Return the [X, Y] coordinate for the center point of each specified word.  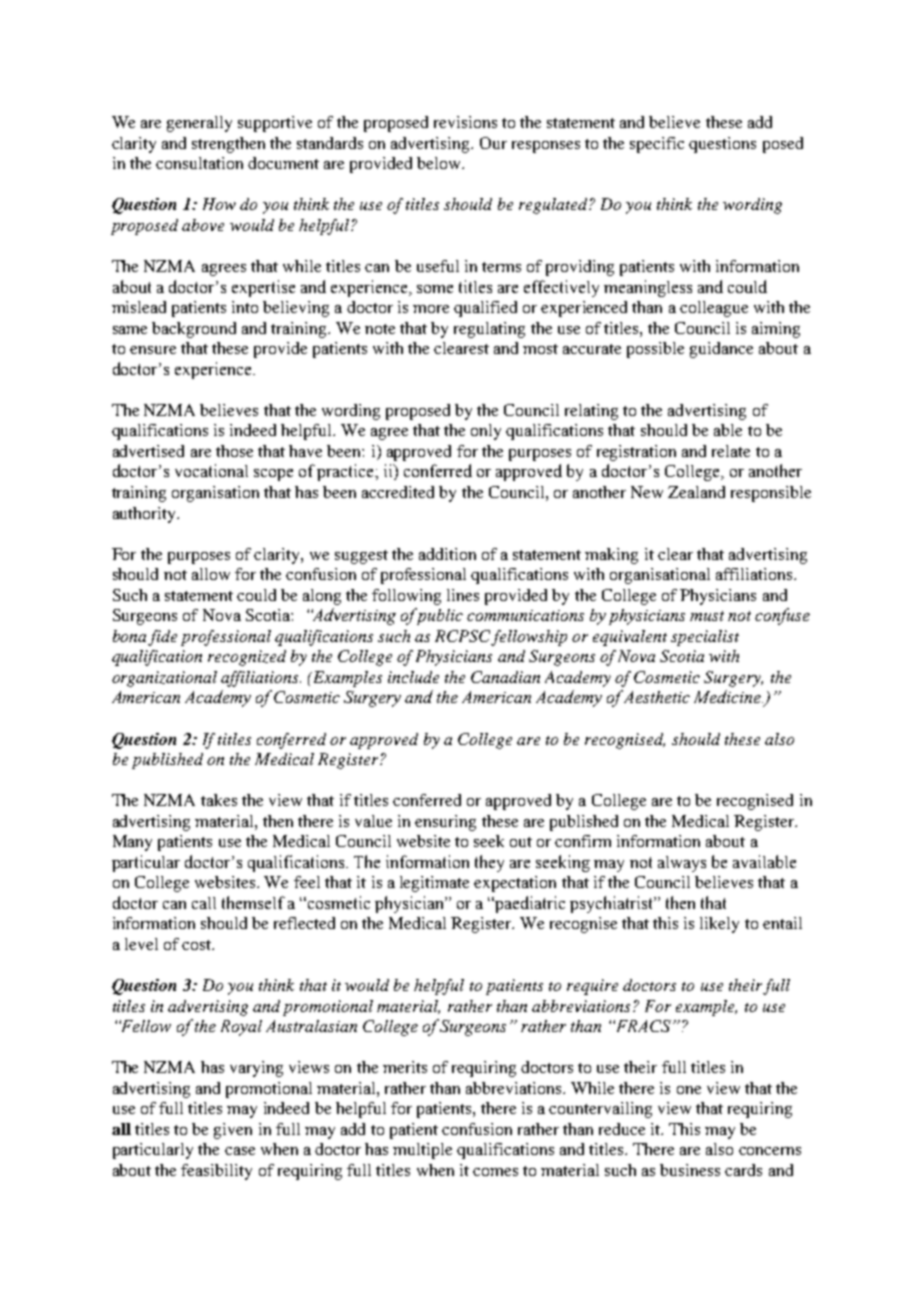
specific [657, 145]
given [233, 1131]
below [440, 163]
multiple [422, 1151]
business [690, 1170]
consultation [199, 163]
